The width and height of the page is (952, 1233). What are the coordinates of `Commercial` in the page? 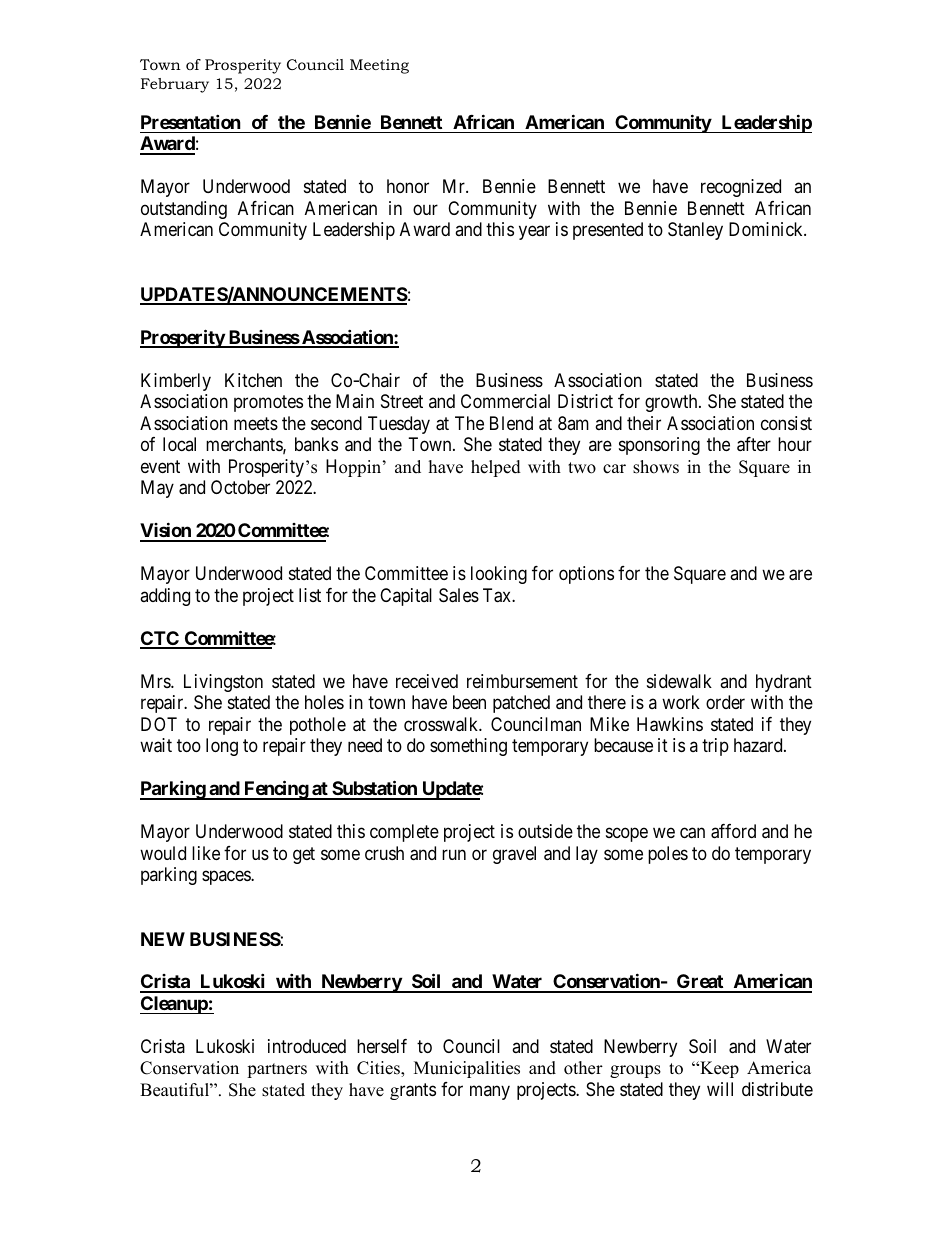 It's located at (505, 401).
